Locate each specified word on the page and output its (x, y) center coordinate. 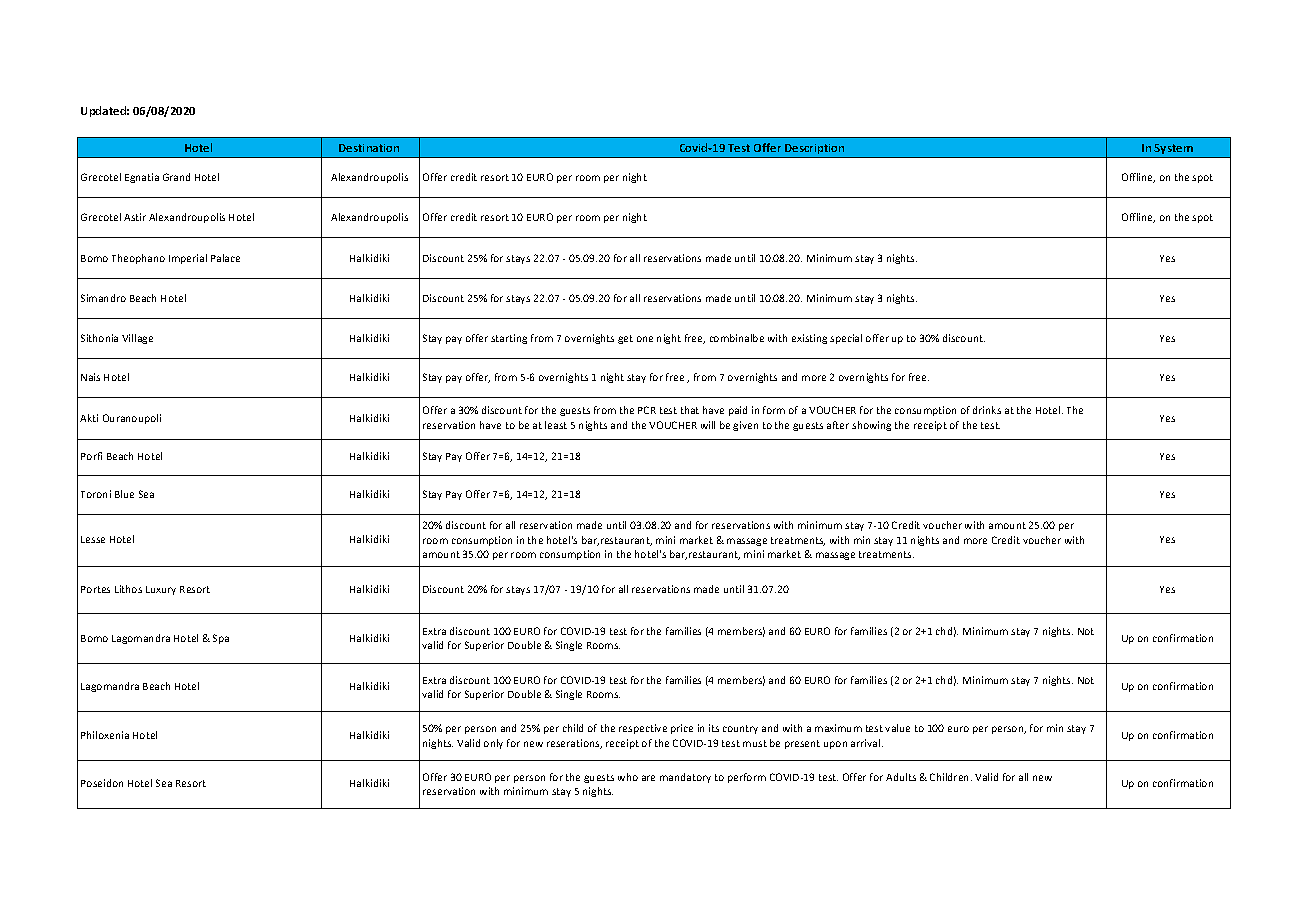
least (556, 425)
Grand (176, 177)
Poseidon (102, 783)
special (846, 339)
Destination (369, 148)
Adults (901, 777)
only (493, 744)
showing (871, 426)
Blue (124, 494)
